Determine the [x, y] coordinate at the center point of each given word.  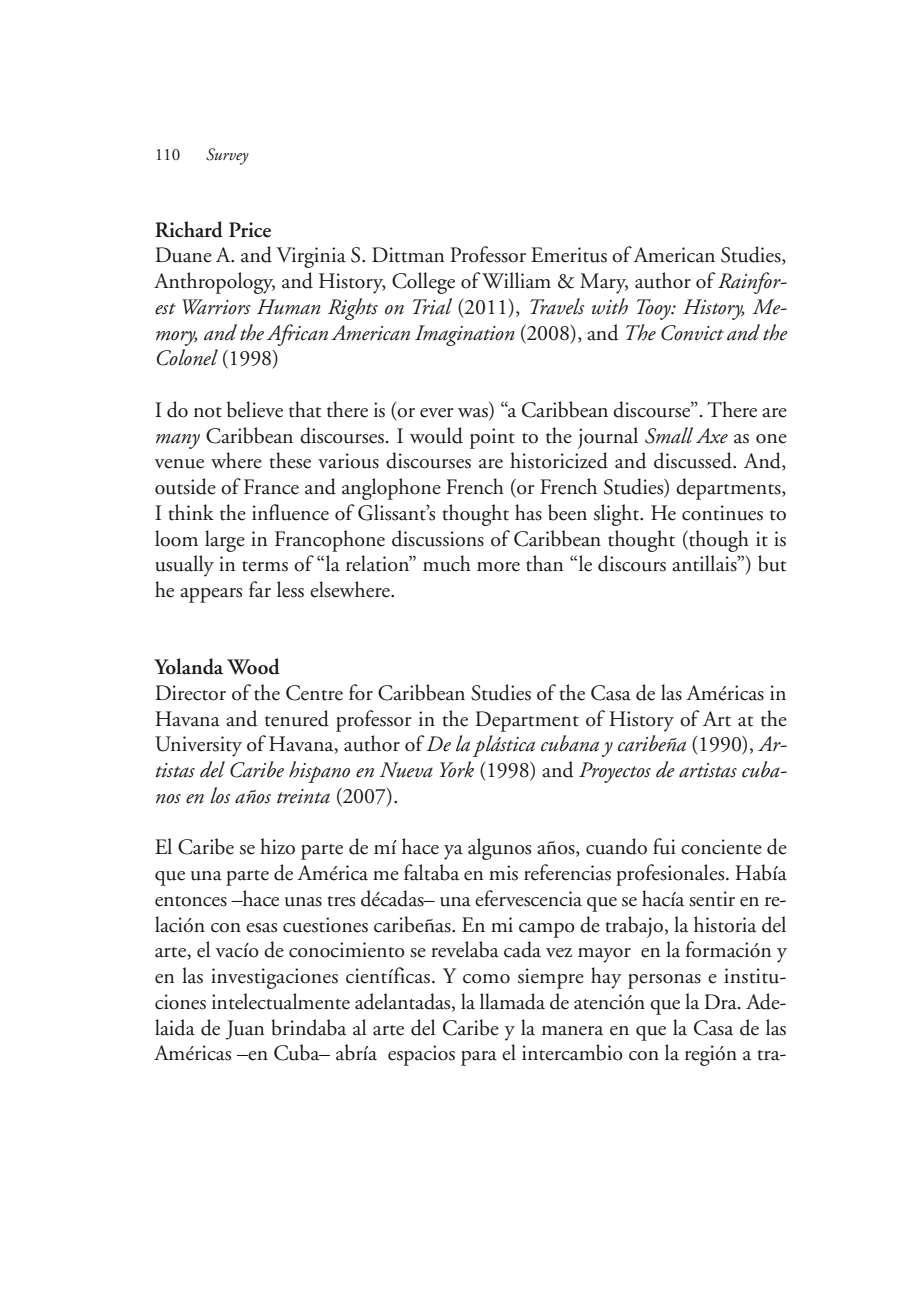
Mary [604, 283]
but [772, 563]
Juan [245, 1030]
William [516, 280]
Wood [253, 666]
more [498, 567]
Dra [721, 1002]
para [479, 1058]
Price [250, 230]
